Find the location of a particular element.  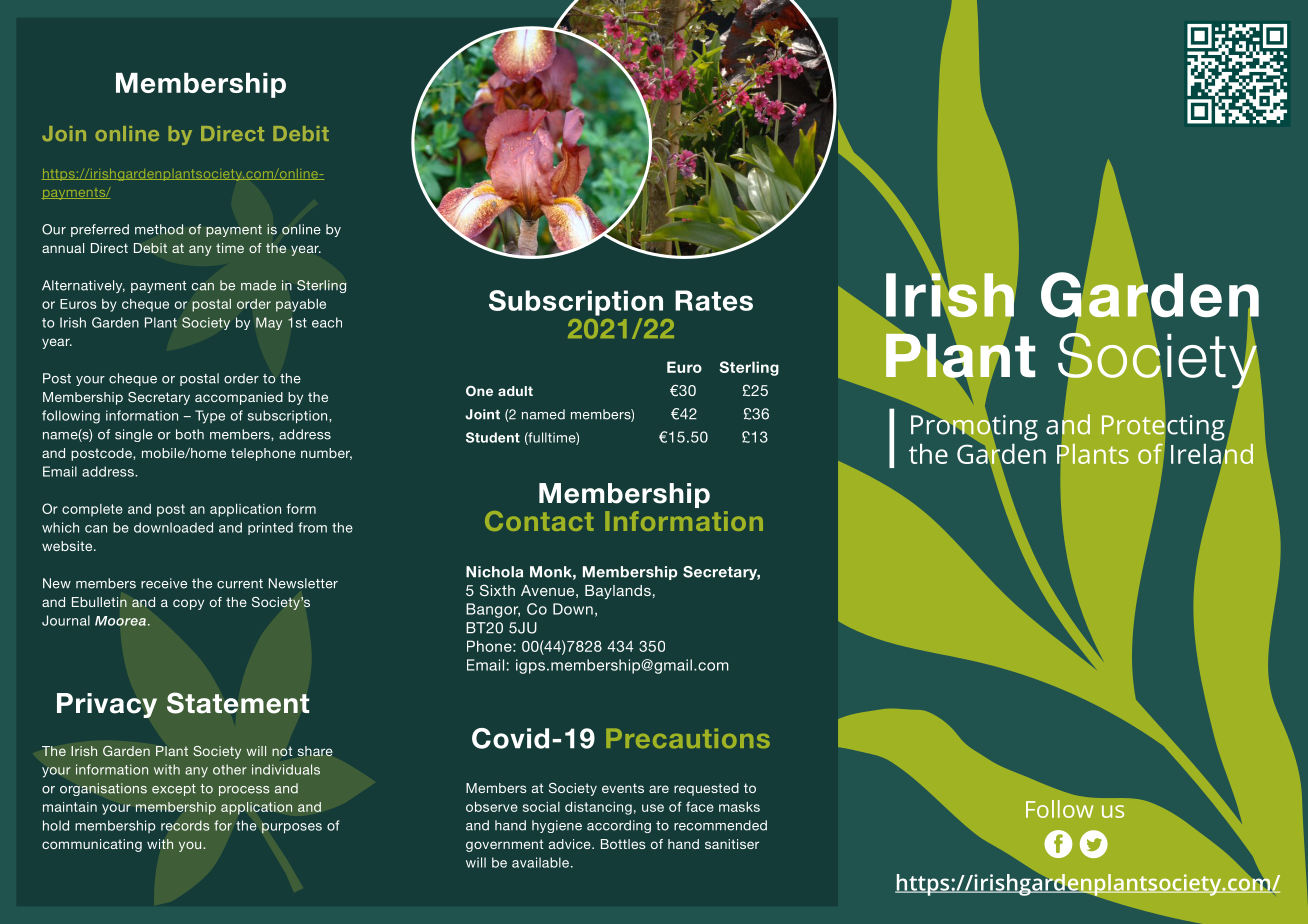

Student is located at coordinates (493, 437).
